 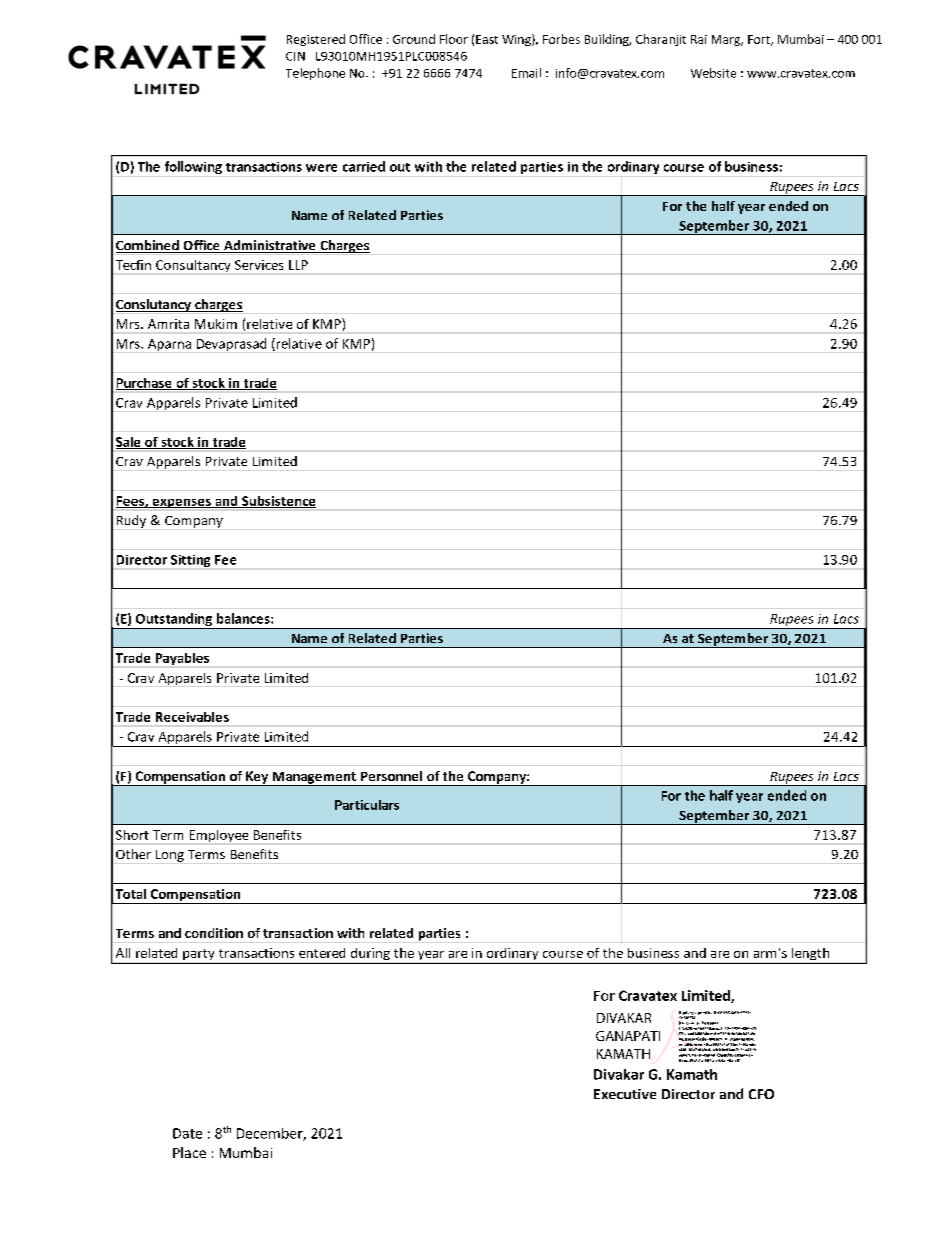 What do you see at coordinates (761, 1094) in the page?
I see `CFO` at bounding box center [761, 1094].
